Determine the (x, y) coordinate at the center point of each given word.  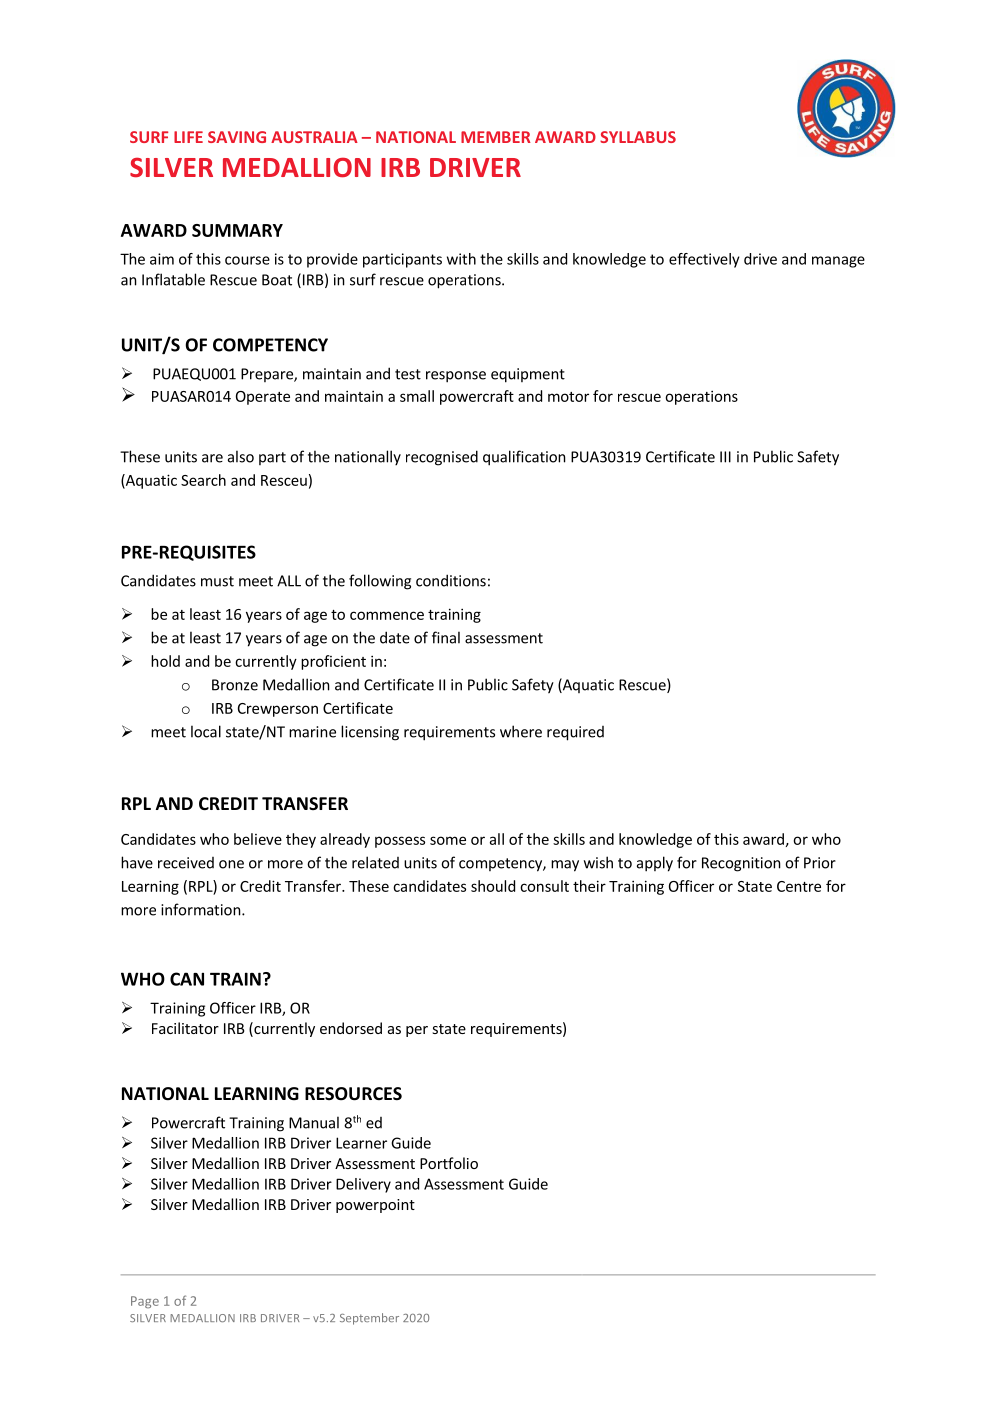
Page (145, 1302)
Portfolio (449, 1163)
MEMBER (496, 137)
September (369, 1319)
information (201, 909)
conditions (451, 580)
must (217, 581)
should (493, 886)
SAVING (237, 137)
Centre (799, 886)
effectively (704, 260)
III (725, 457)
